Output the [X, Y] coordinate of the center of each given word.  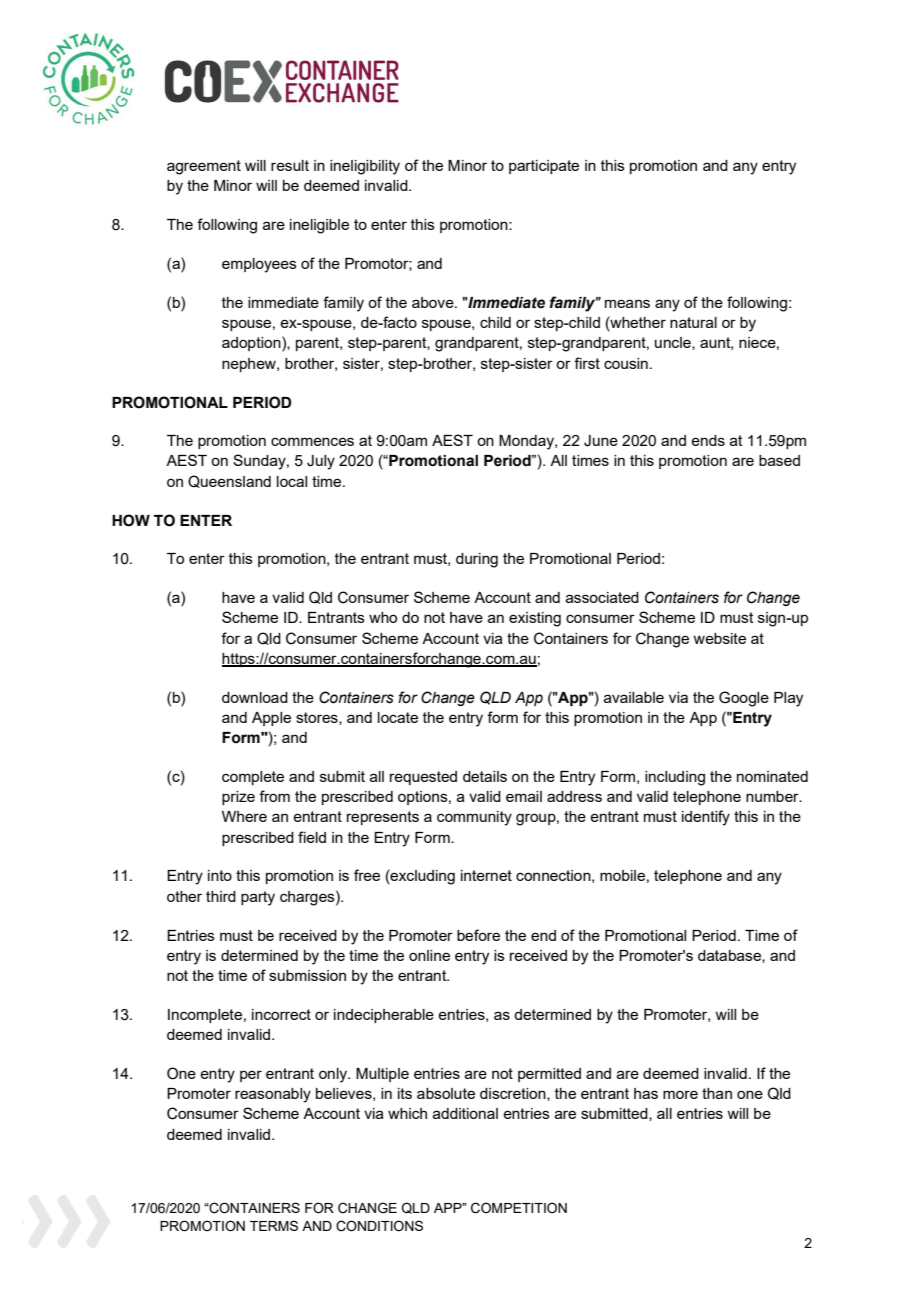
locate [398, 717]
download [255, 697]
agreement [204, 167]
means [627, 303]
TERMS [274, 1225]
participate [544, 167]
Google [744, 699]
